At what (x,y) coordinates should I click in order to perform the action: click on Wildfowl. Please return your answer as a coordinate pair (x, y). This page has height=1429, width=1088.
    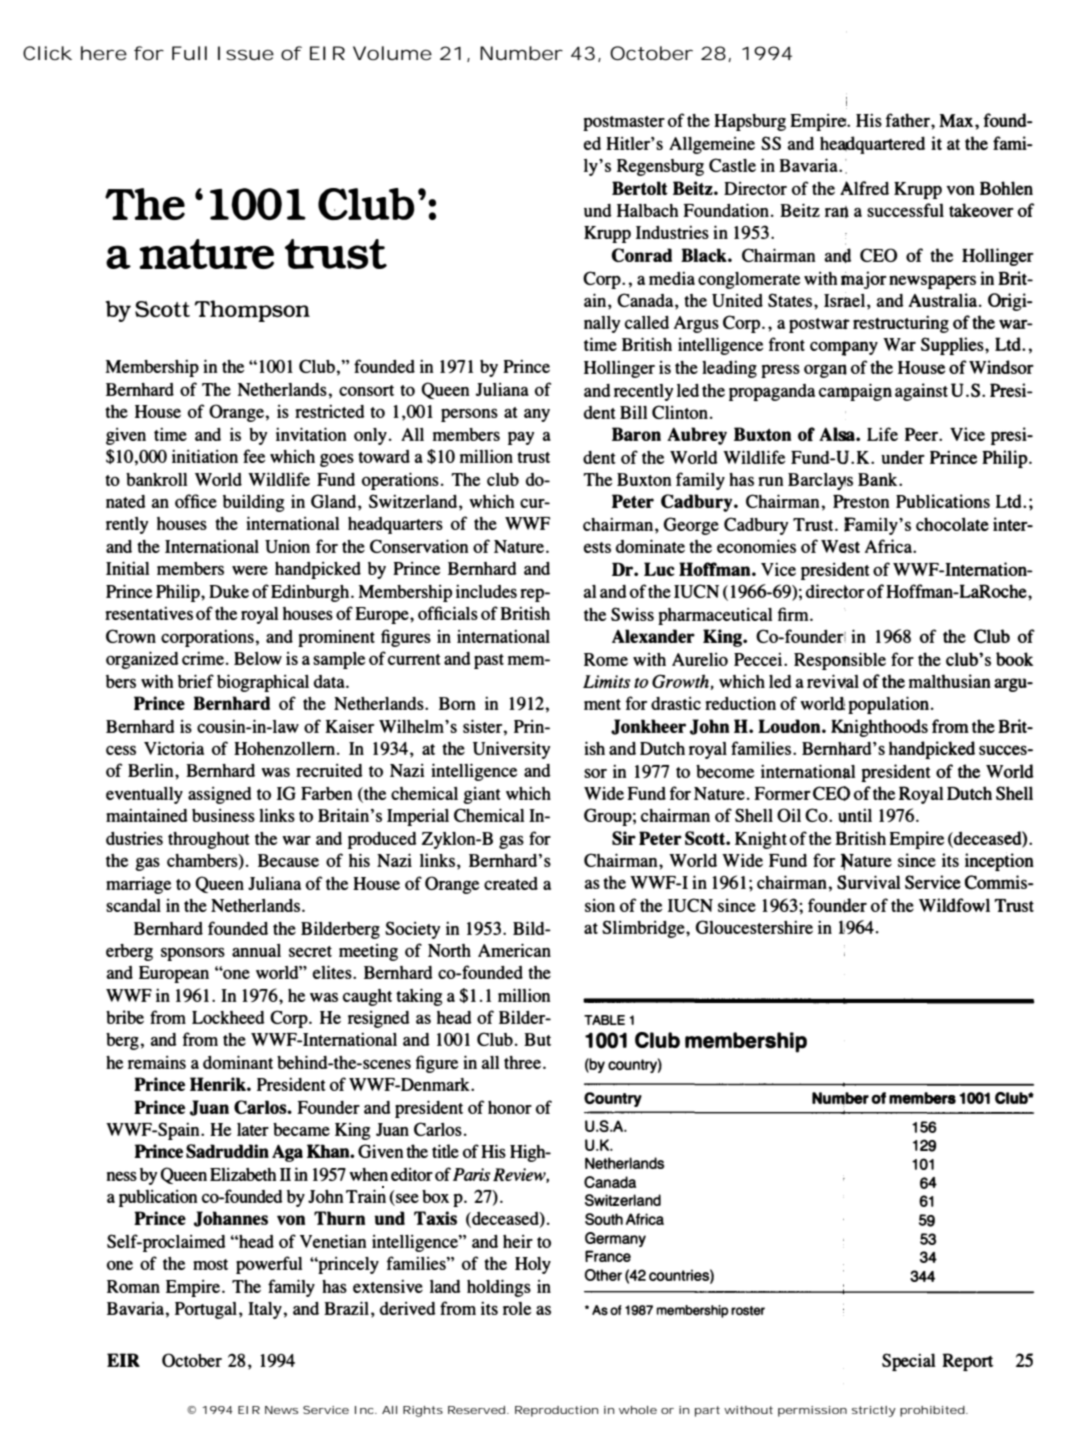
    Looking at the image, I should click on (954, 905).
